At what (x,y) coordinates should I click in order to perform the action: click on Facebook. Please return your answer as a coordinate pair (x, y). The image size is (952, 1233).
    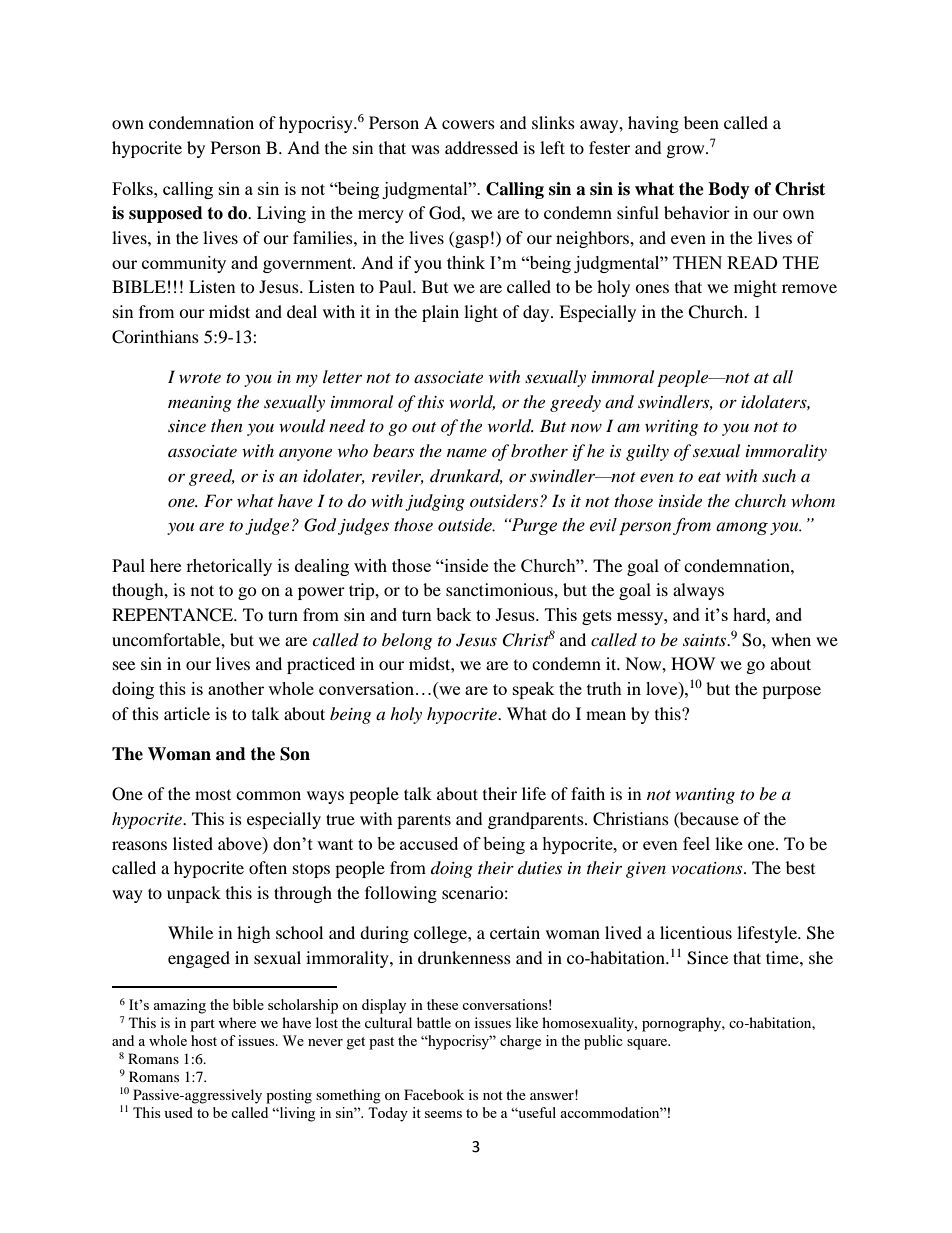
    Looking at the image, I should click on (434, 1094).
